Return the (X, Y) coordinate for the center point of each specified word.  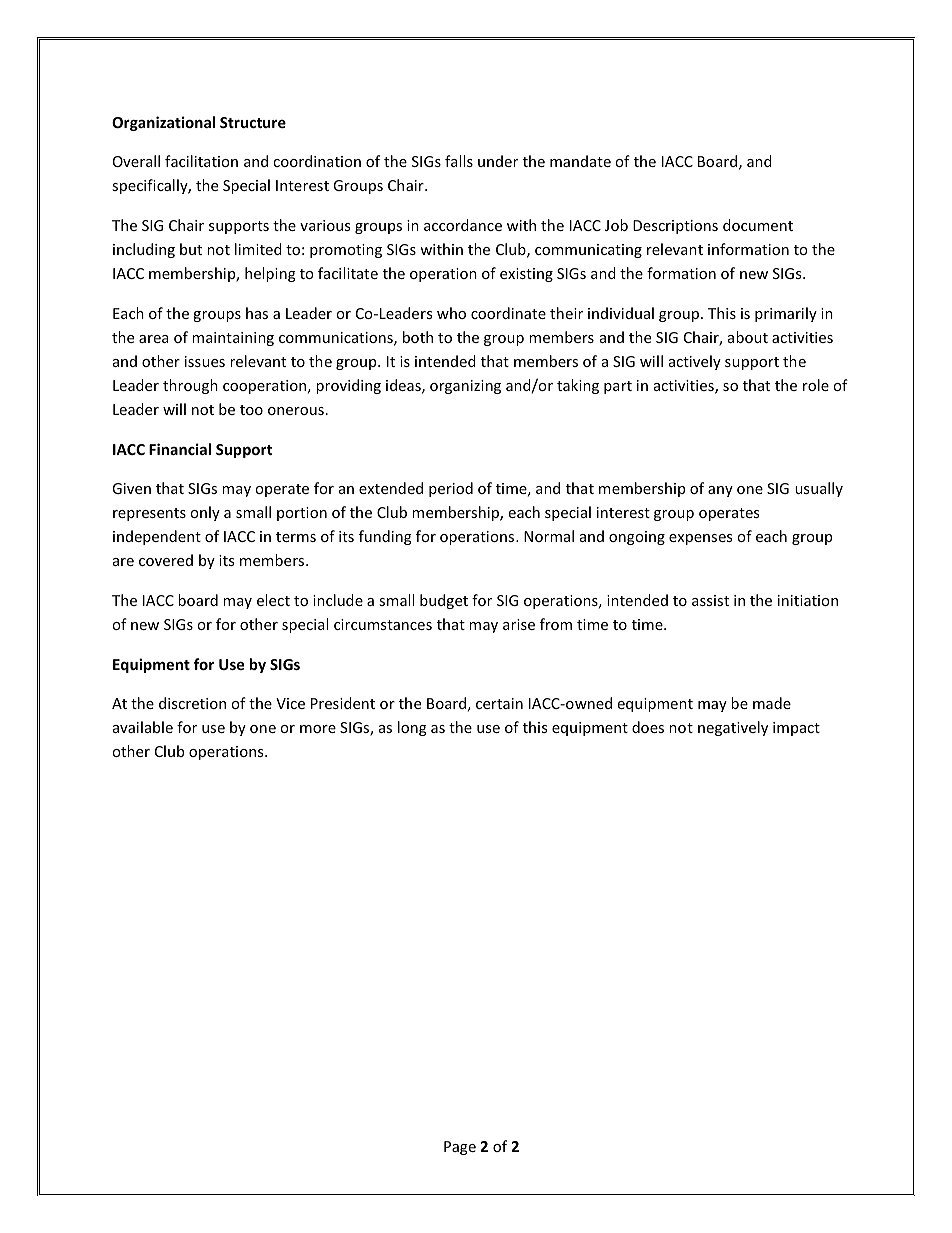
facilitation (201, 161)
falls (459, 161)
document (758, 225)
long (412, 728)
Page (460, 1148)
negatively (733, 728)
